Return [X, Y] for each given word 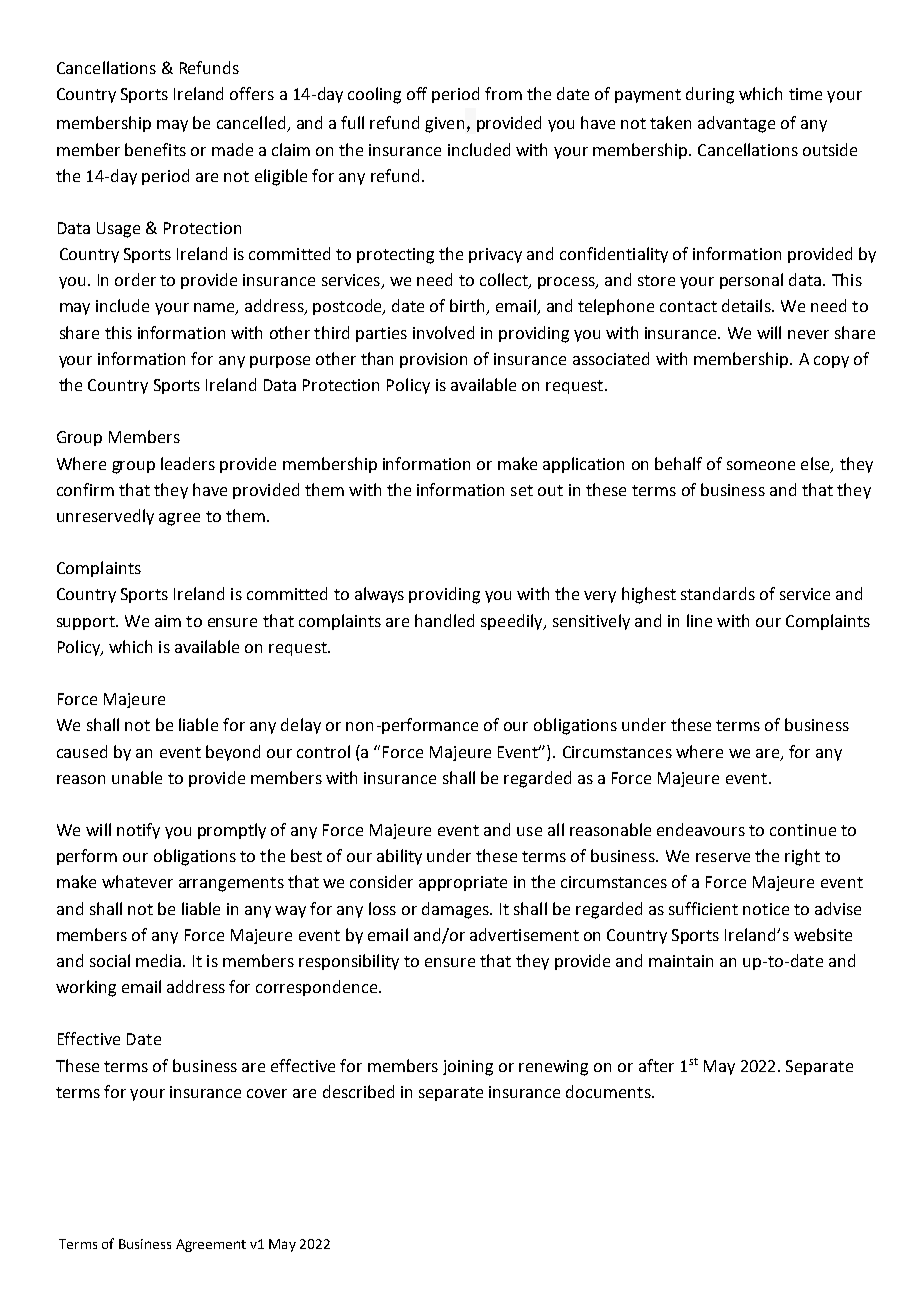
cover [267, 1093]
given [444, 125]
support [87, 623]
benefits [155, 149]
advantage [736, 124]
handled [444, 620]
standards [718, 593]
